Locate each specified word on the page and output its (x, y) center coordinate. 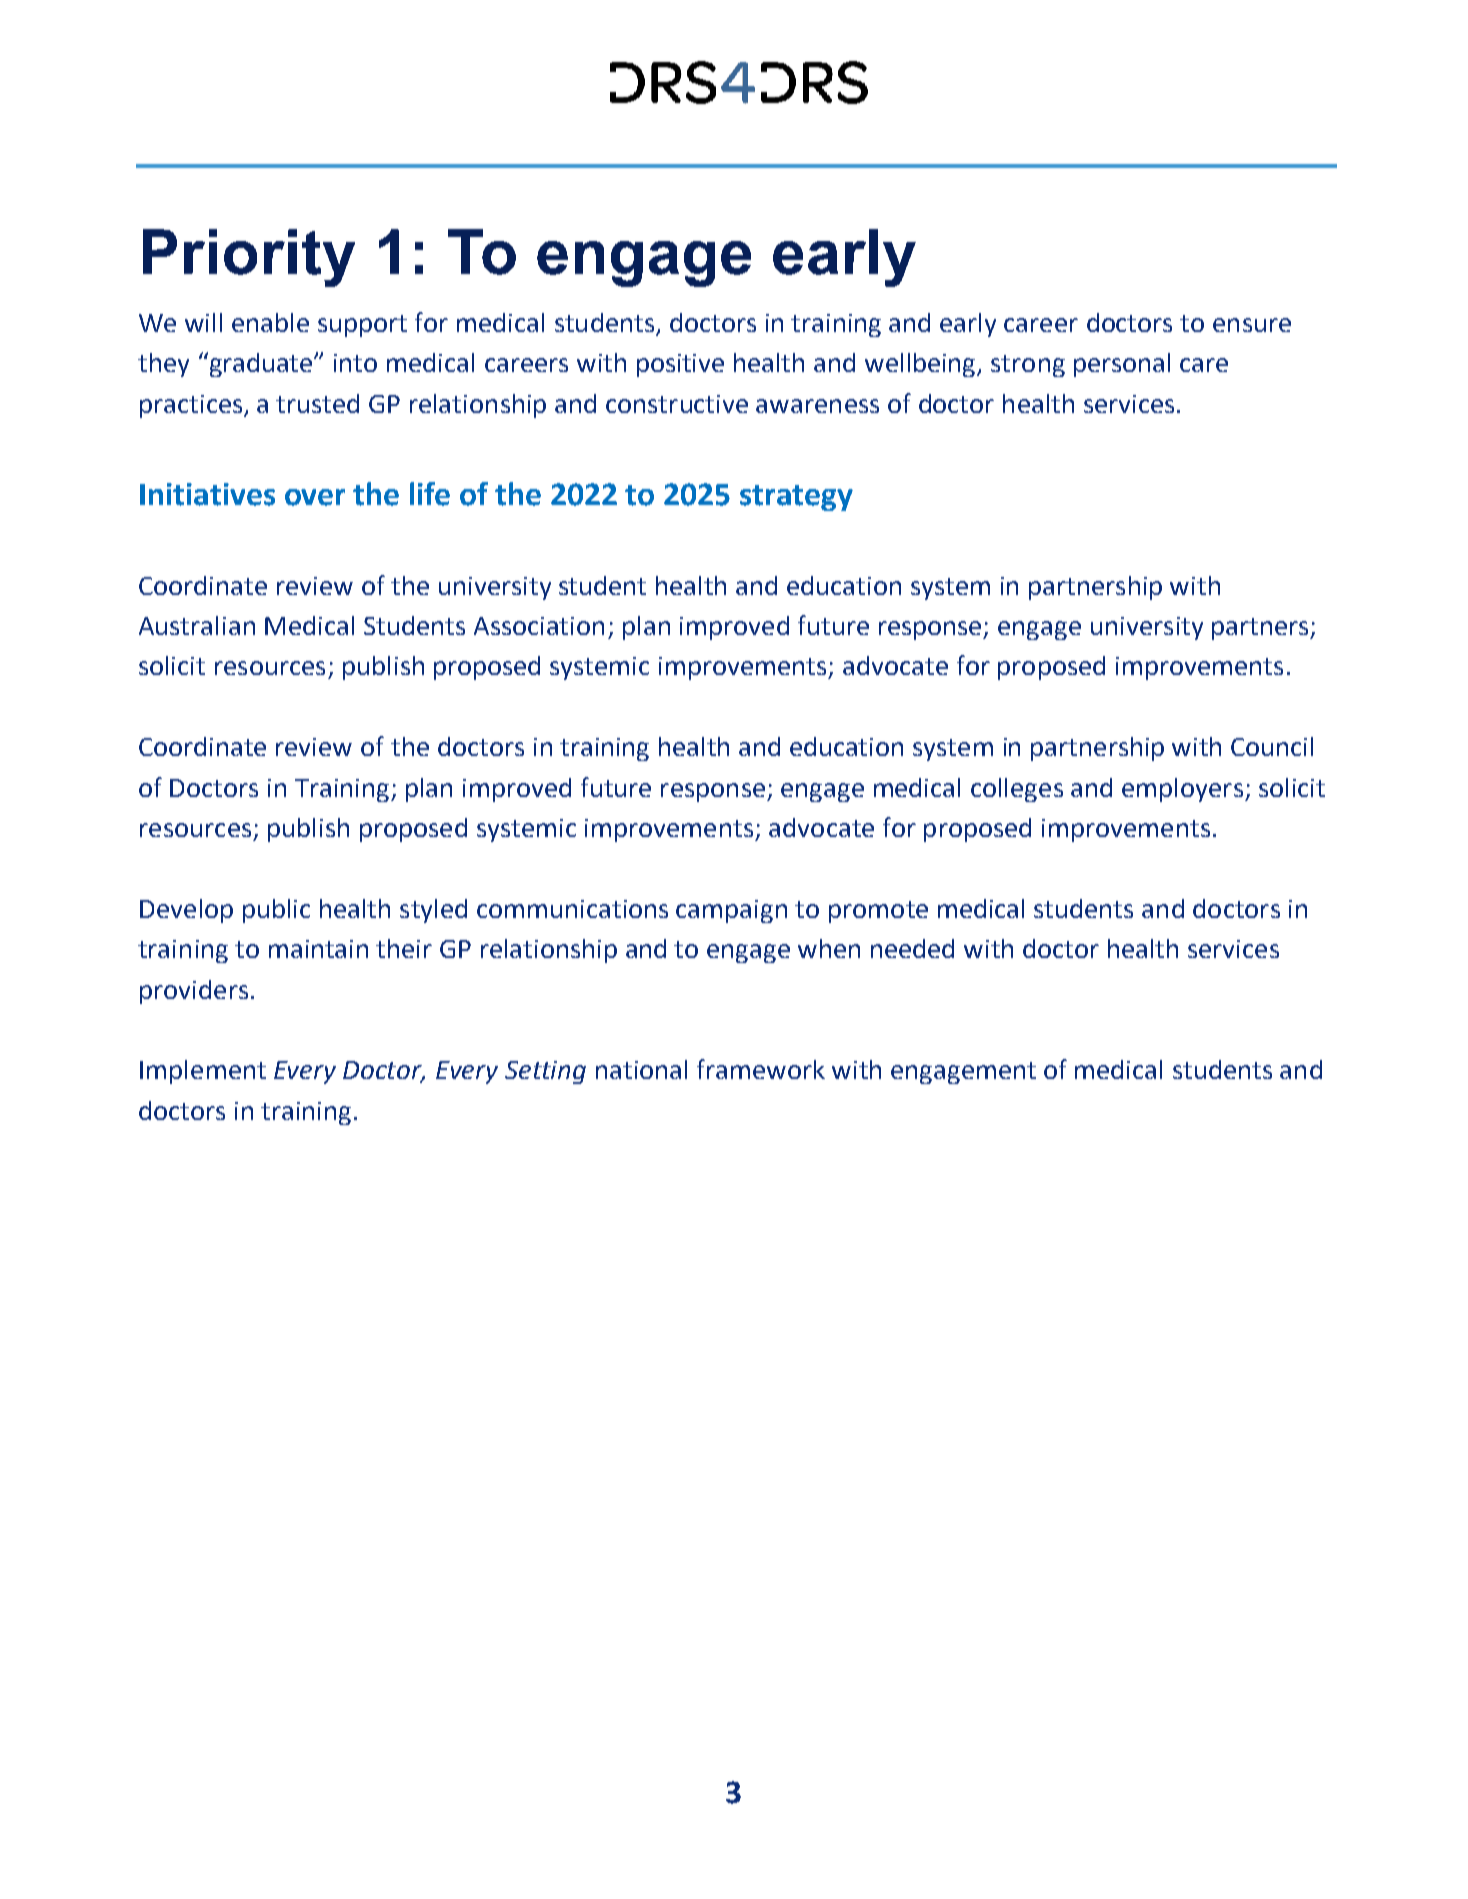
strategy (796, 498)
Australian (197, 625)
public (276, 911)
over (315, 497)
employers (1182, 790)
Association (539, 626)
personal (1122, 365)
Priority (249, 258)
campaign (731, 911)
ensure (1252, 325)
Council (1272, 746)
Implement (203, 1072)
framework (761, 1069)
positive (680, 365)
